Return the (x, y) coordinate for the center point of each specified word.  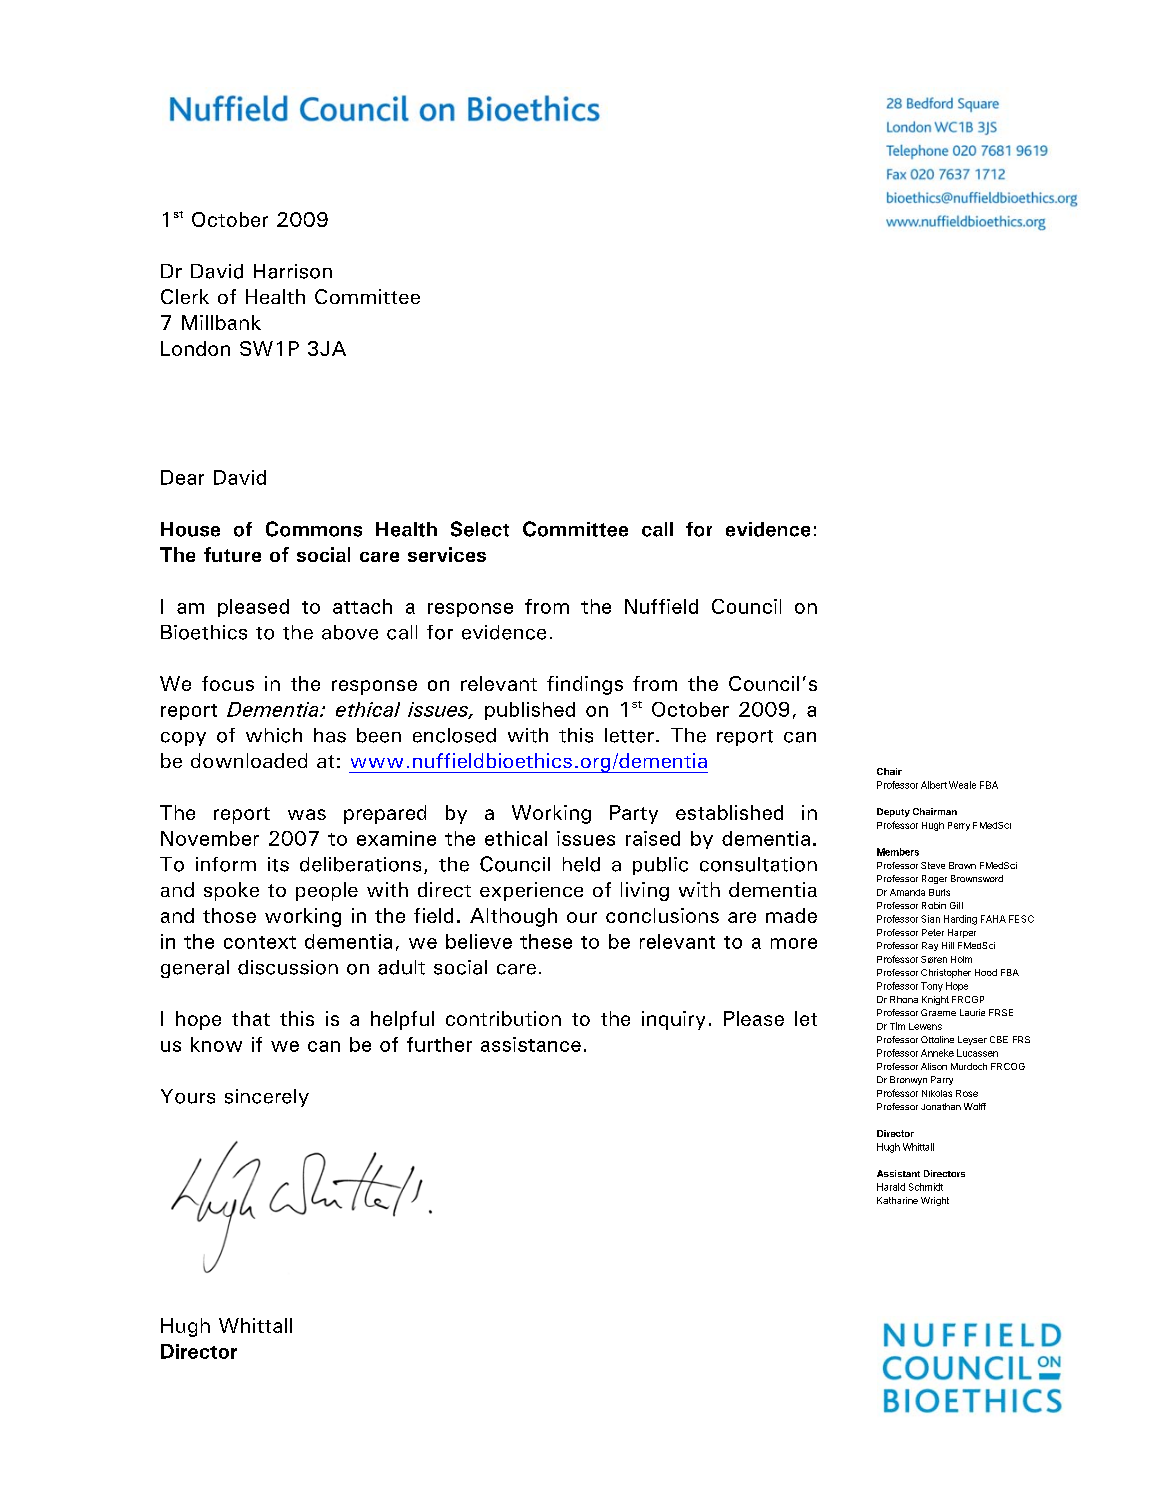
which (274, 735)
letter (629, 735)
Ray (930, 946)
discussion (288, 967)
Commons (314, 529)
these (546, 941)
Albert (934, 785)
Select (480, 529)
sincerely (267, 1098)
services (447, 554)
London (195, 348)
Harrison (293, 271)
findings (585, 685)
